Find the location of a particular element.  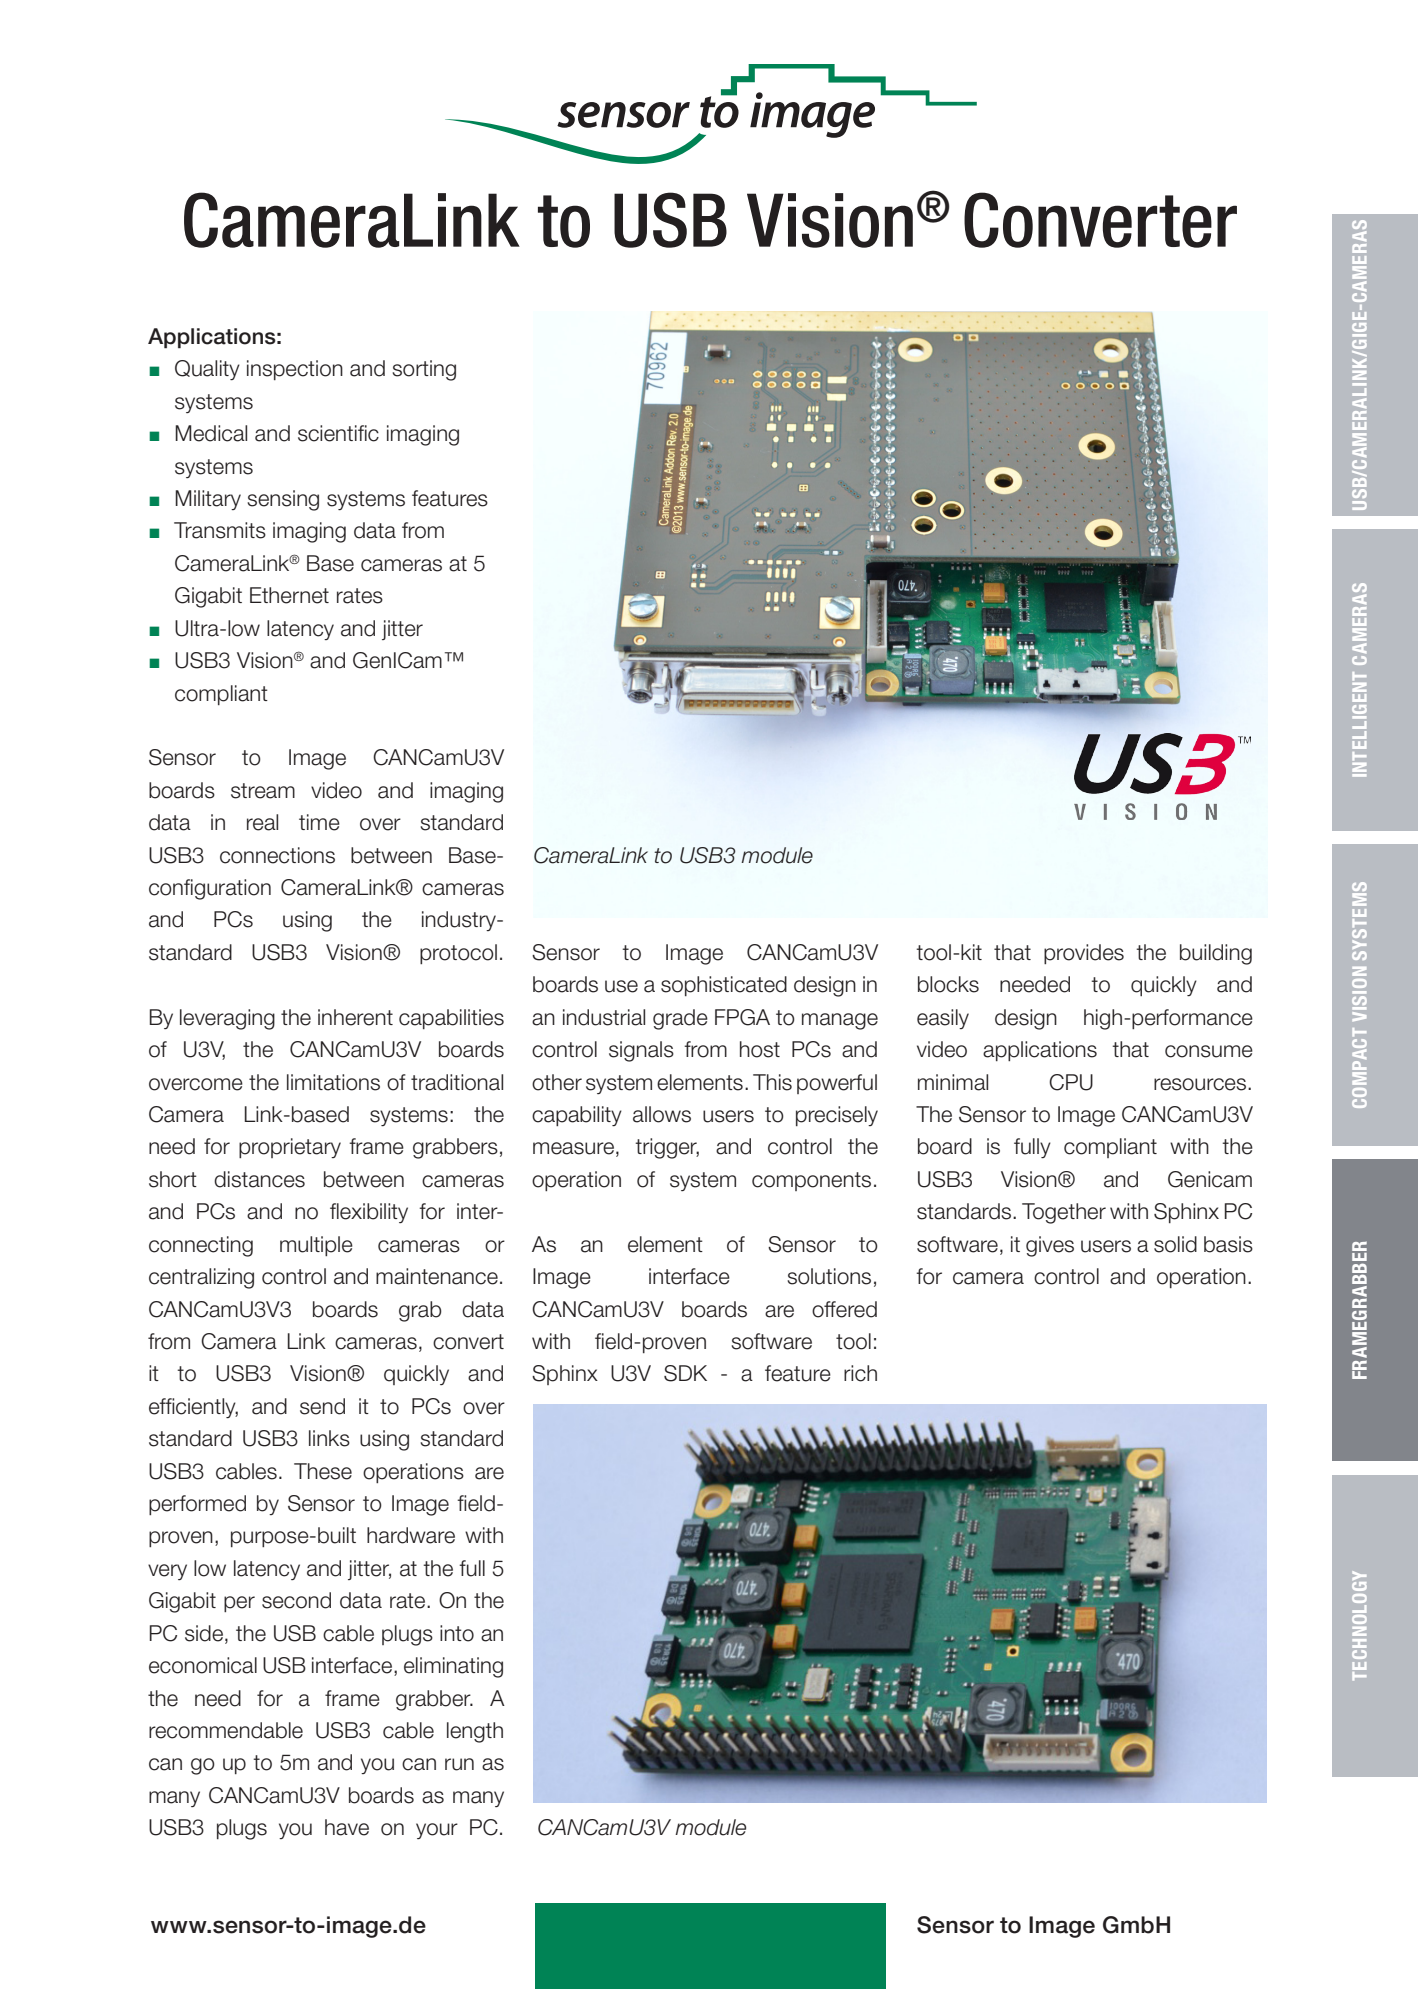

building is located at coordinates (1216, 954).
